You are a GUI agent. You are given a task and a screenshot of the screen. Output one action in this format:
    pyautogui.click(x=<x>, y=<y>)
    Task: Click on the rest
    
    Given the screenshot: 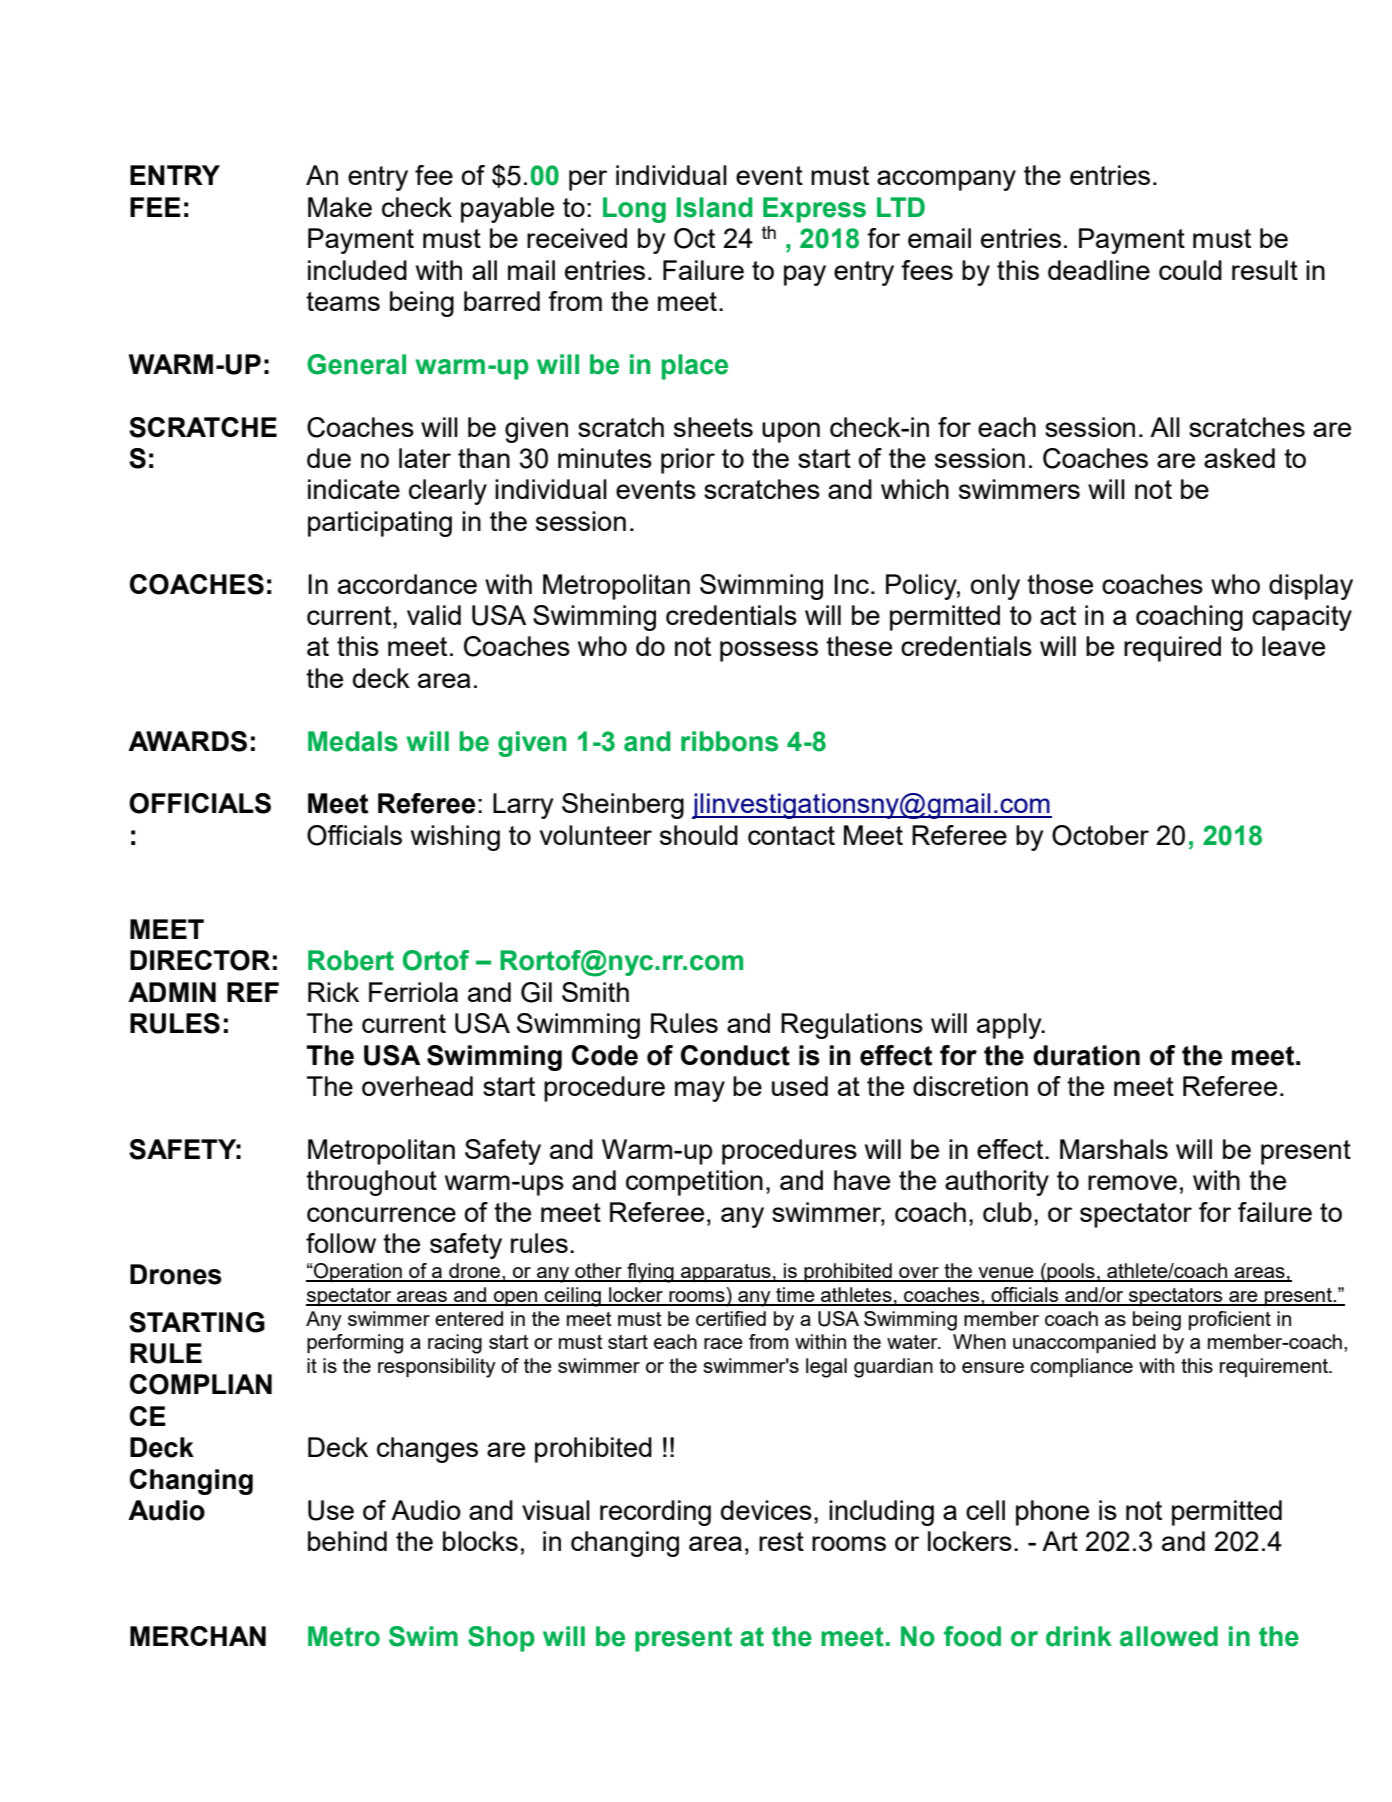 What is the action you would take?
    pyautogui.click(x=781, y=1541)
